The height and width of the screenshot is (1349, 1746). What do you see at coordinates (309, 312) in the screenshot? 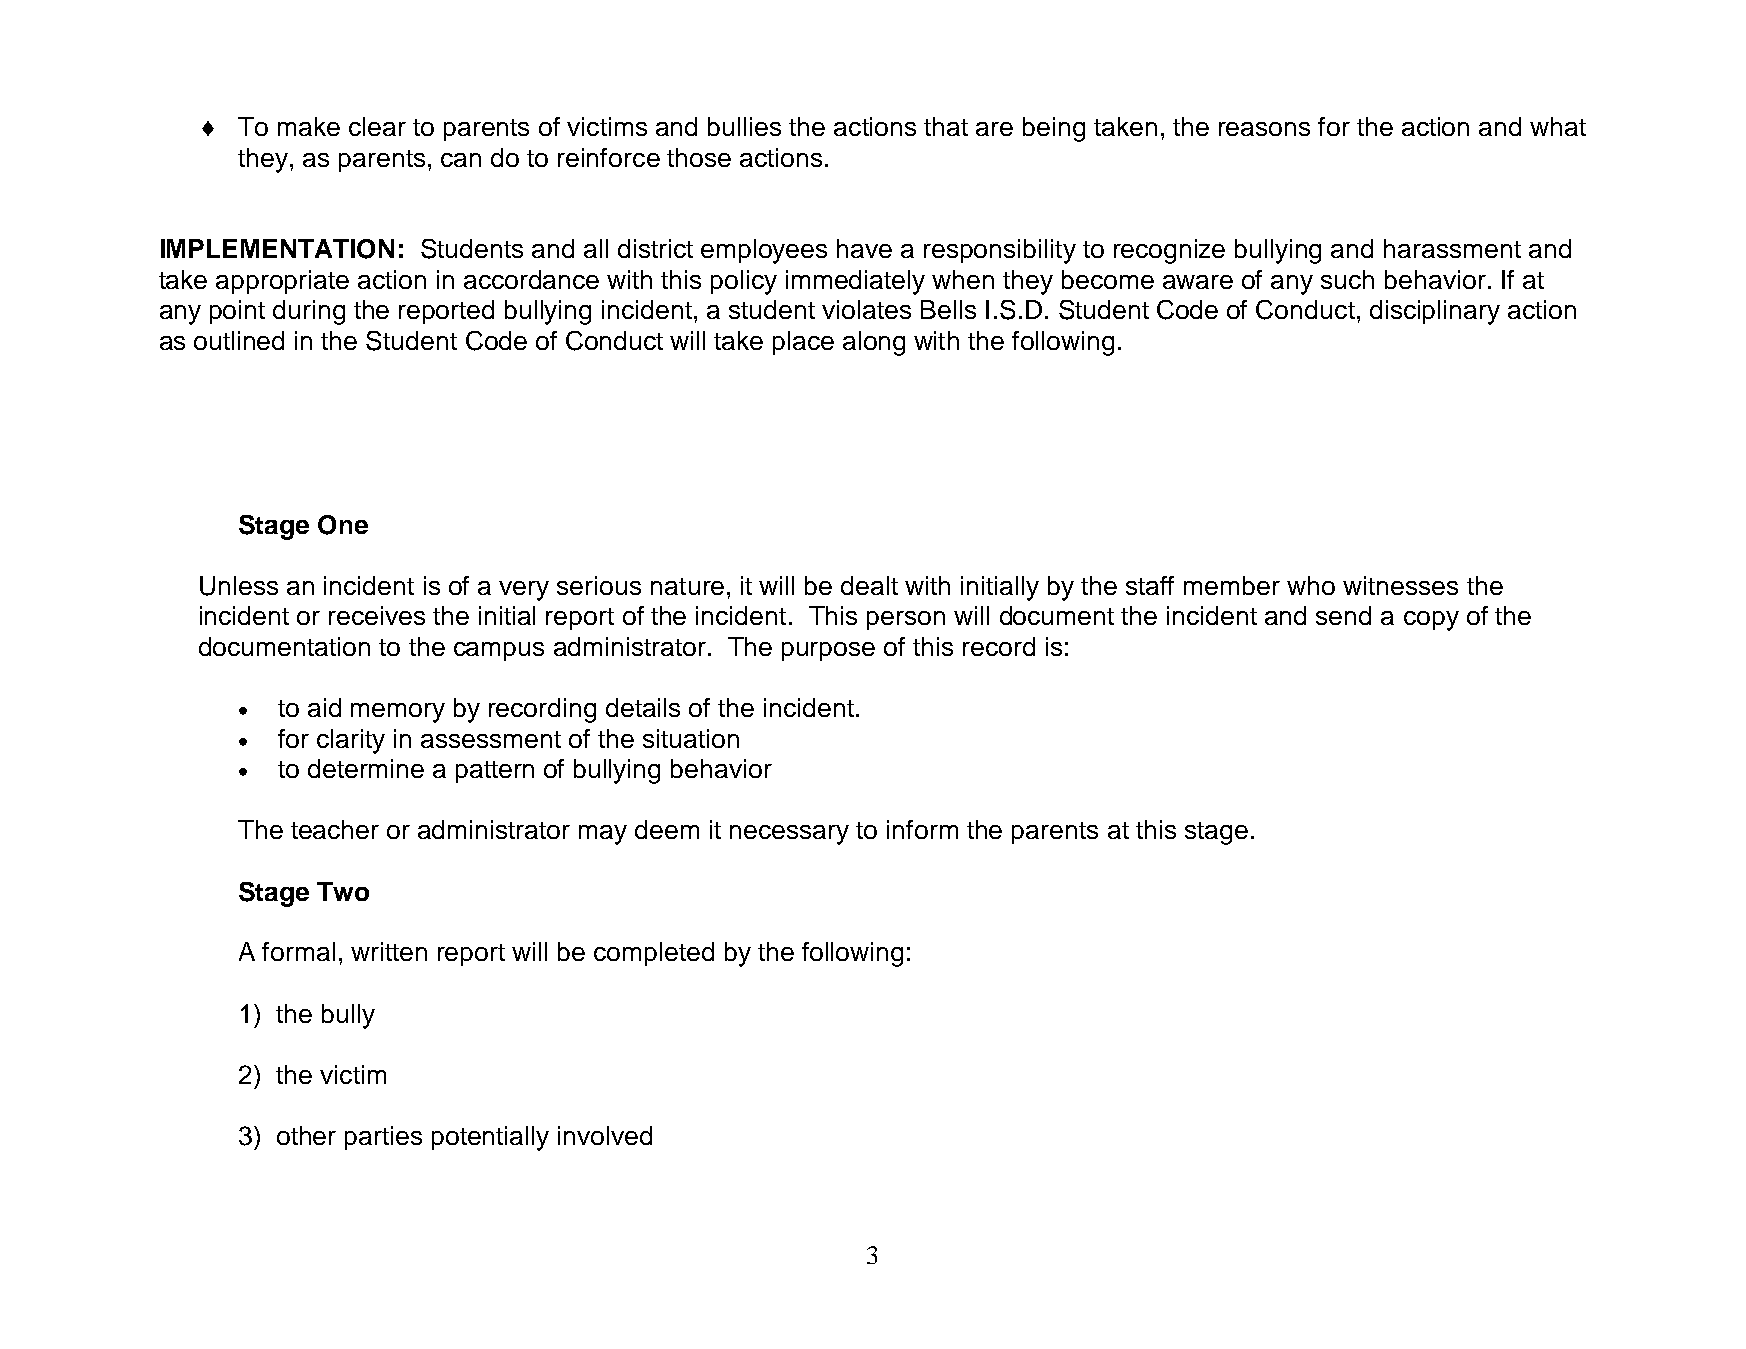
I see `during` at bounding box center [309, 312].
